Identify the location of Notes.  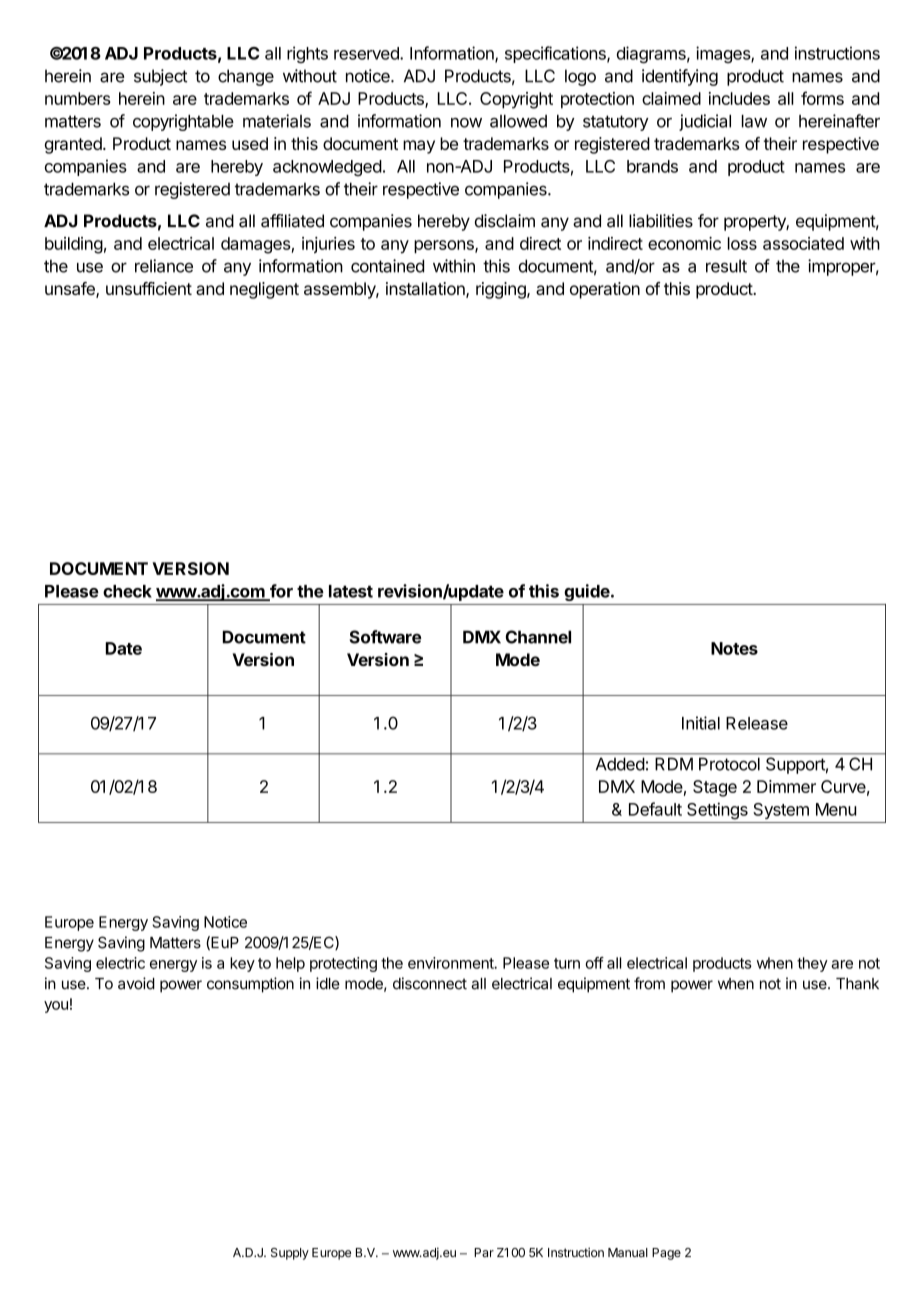
(734, 648).
